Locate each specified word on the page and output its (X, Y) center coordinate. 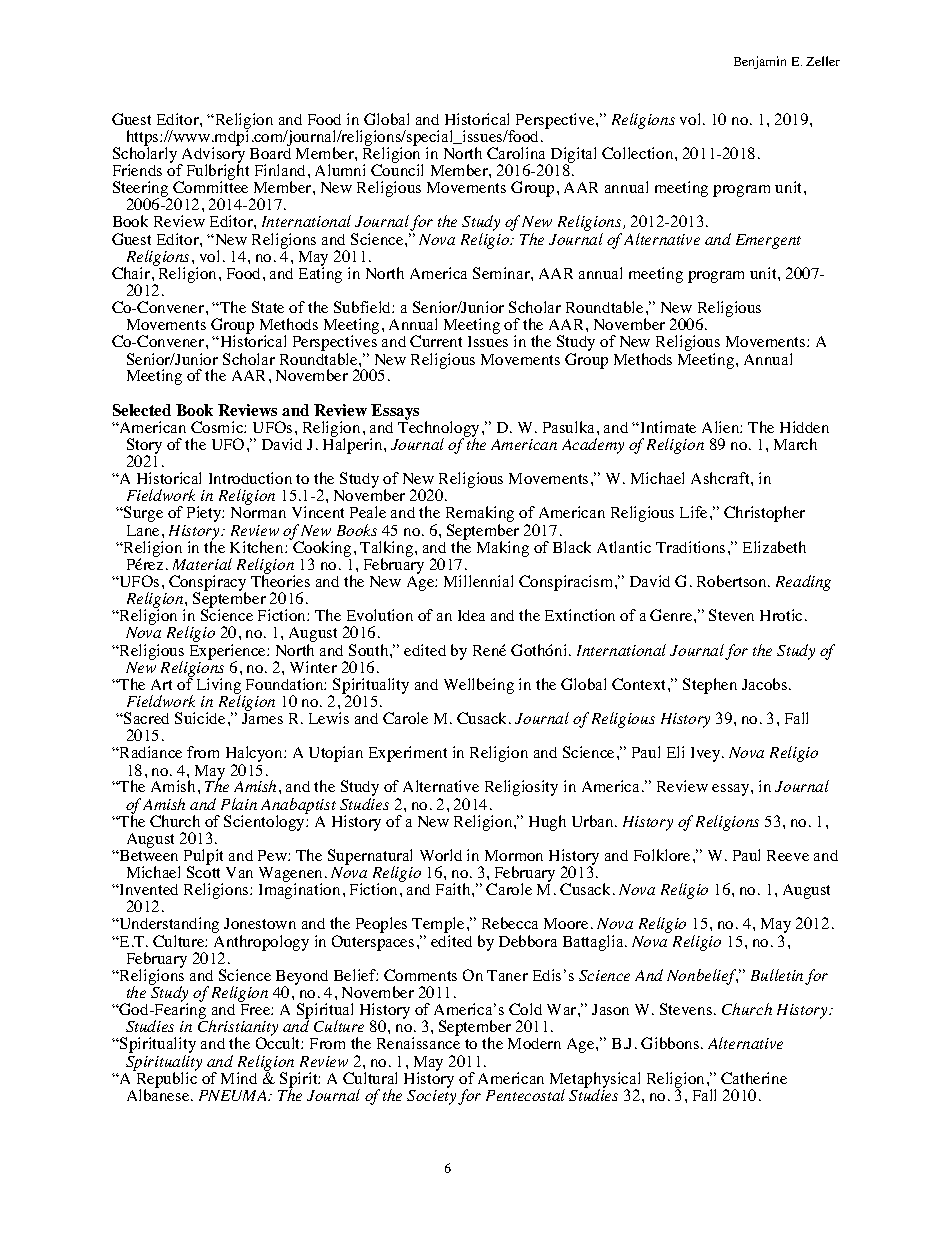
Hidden (804, 427)
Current (436, 341)
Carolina (516, 153)
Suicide (200, 718)
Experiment (408, 754)
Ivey (707, 754)
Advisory (212, 155)
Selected (142, 410)
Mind (239, 1078)
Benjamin (760, 62)
